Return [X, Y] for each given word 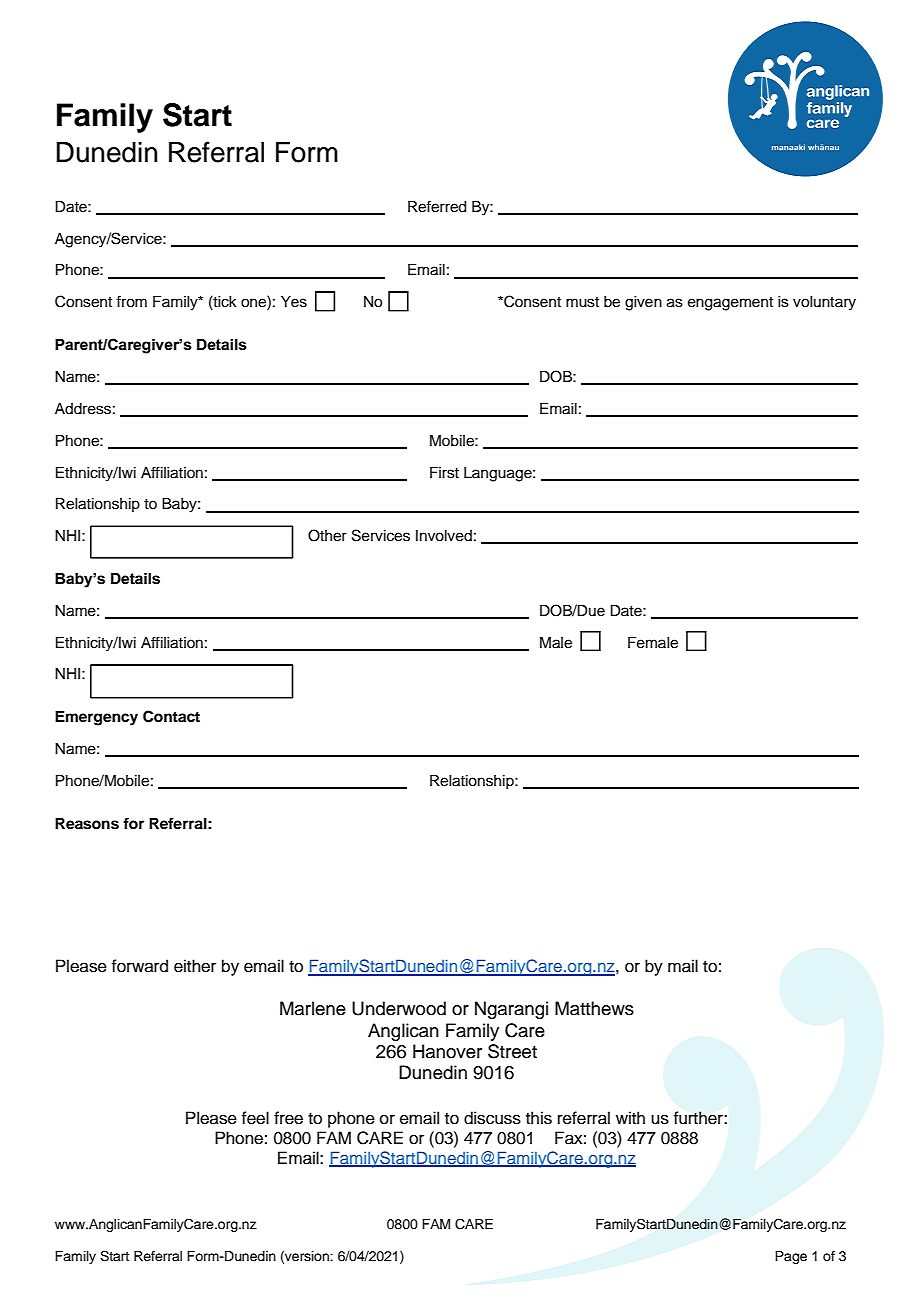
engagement [730, 304]
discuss [492, 1118]
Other [327, 535]
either [195, 966]
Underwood [399, 1008]
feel [255, 1118]
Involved [444, 536]
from [131, 301]
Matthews [594, 1008]
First [444, 473]
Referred [437, 206]
